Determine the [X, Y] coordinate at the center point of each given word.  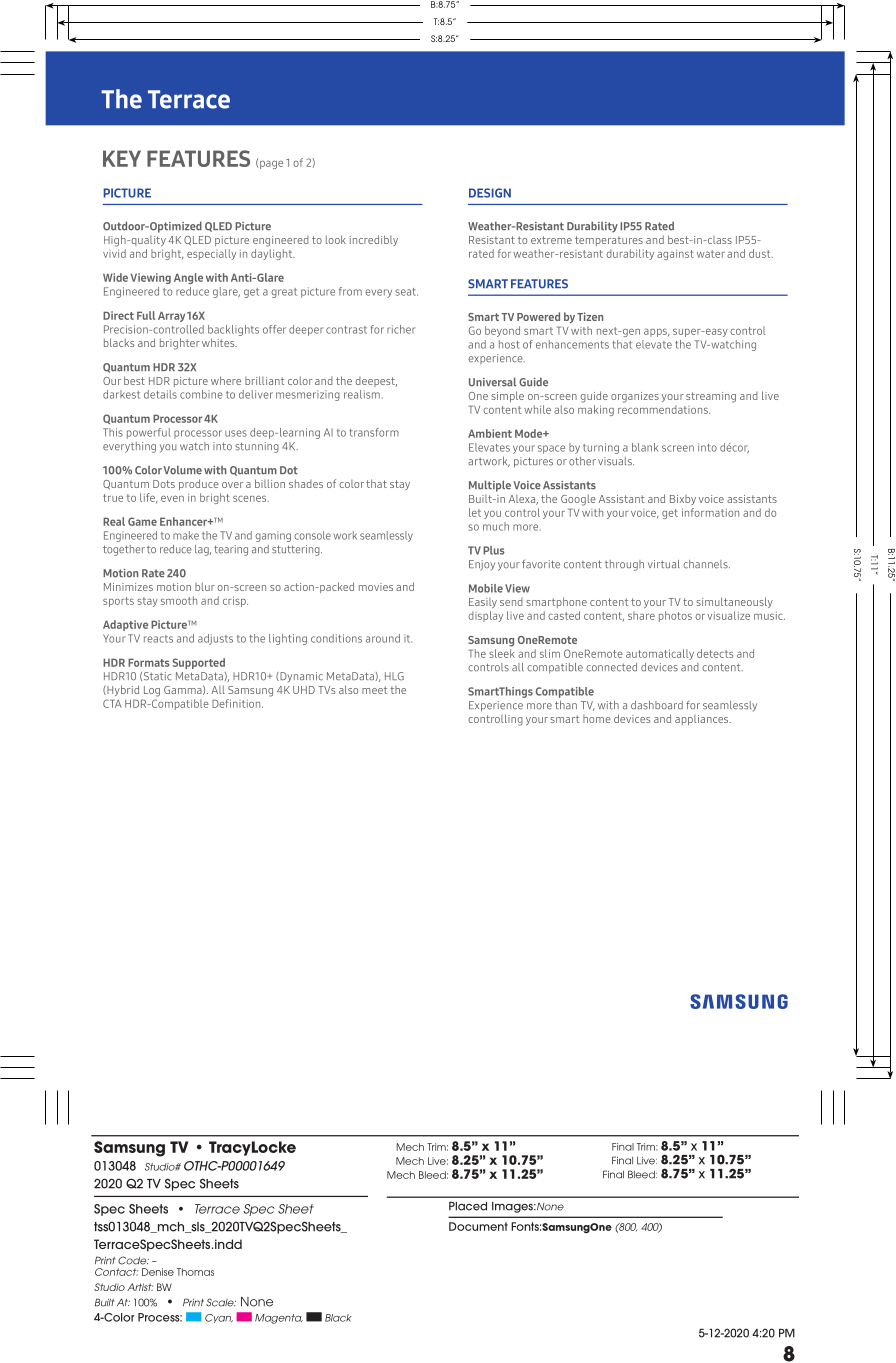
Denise [158, 1272]
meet [374, 690]
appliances [703, 720]
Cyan [219, 1318]
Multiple [490, 486]
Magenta [279, 1319]
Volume [182, 470]
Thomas [195, 1272]
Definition [237, 703]
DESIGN [490, 193]
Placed [468, 1206]
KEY [122, 158]
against [675, 255]
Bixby [683, 500]
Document [478, 1226]
